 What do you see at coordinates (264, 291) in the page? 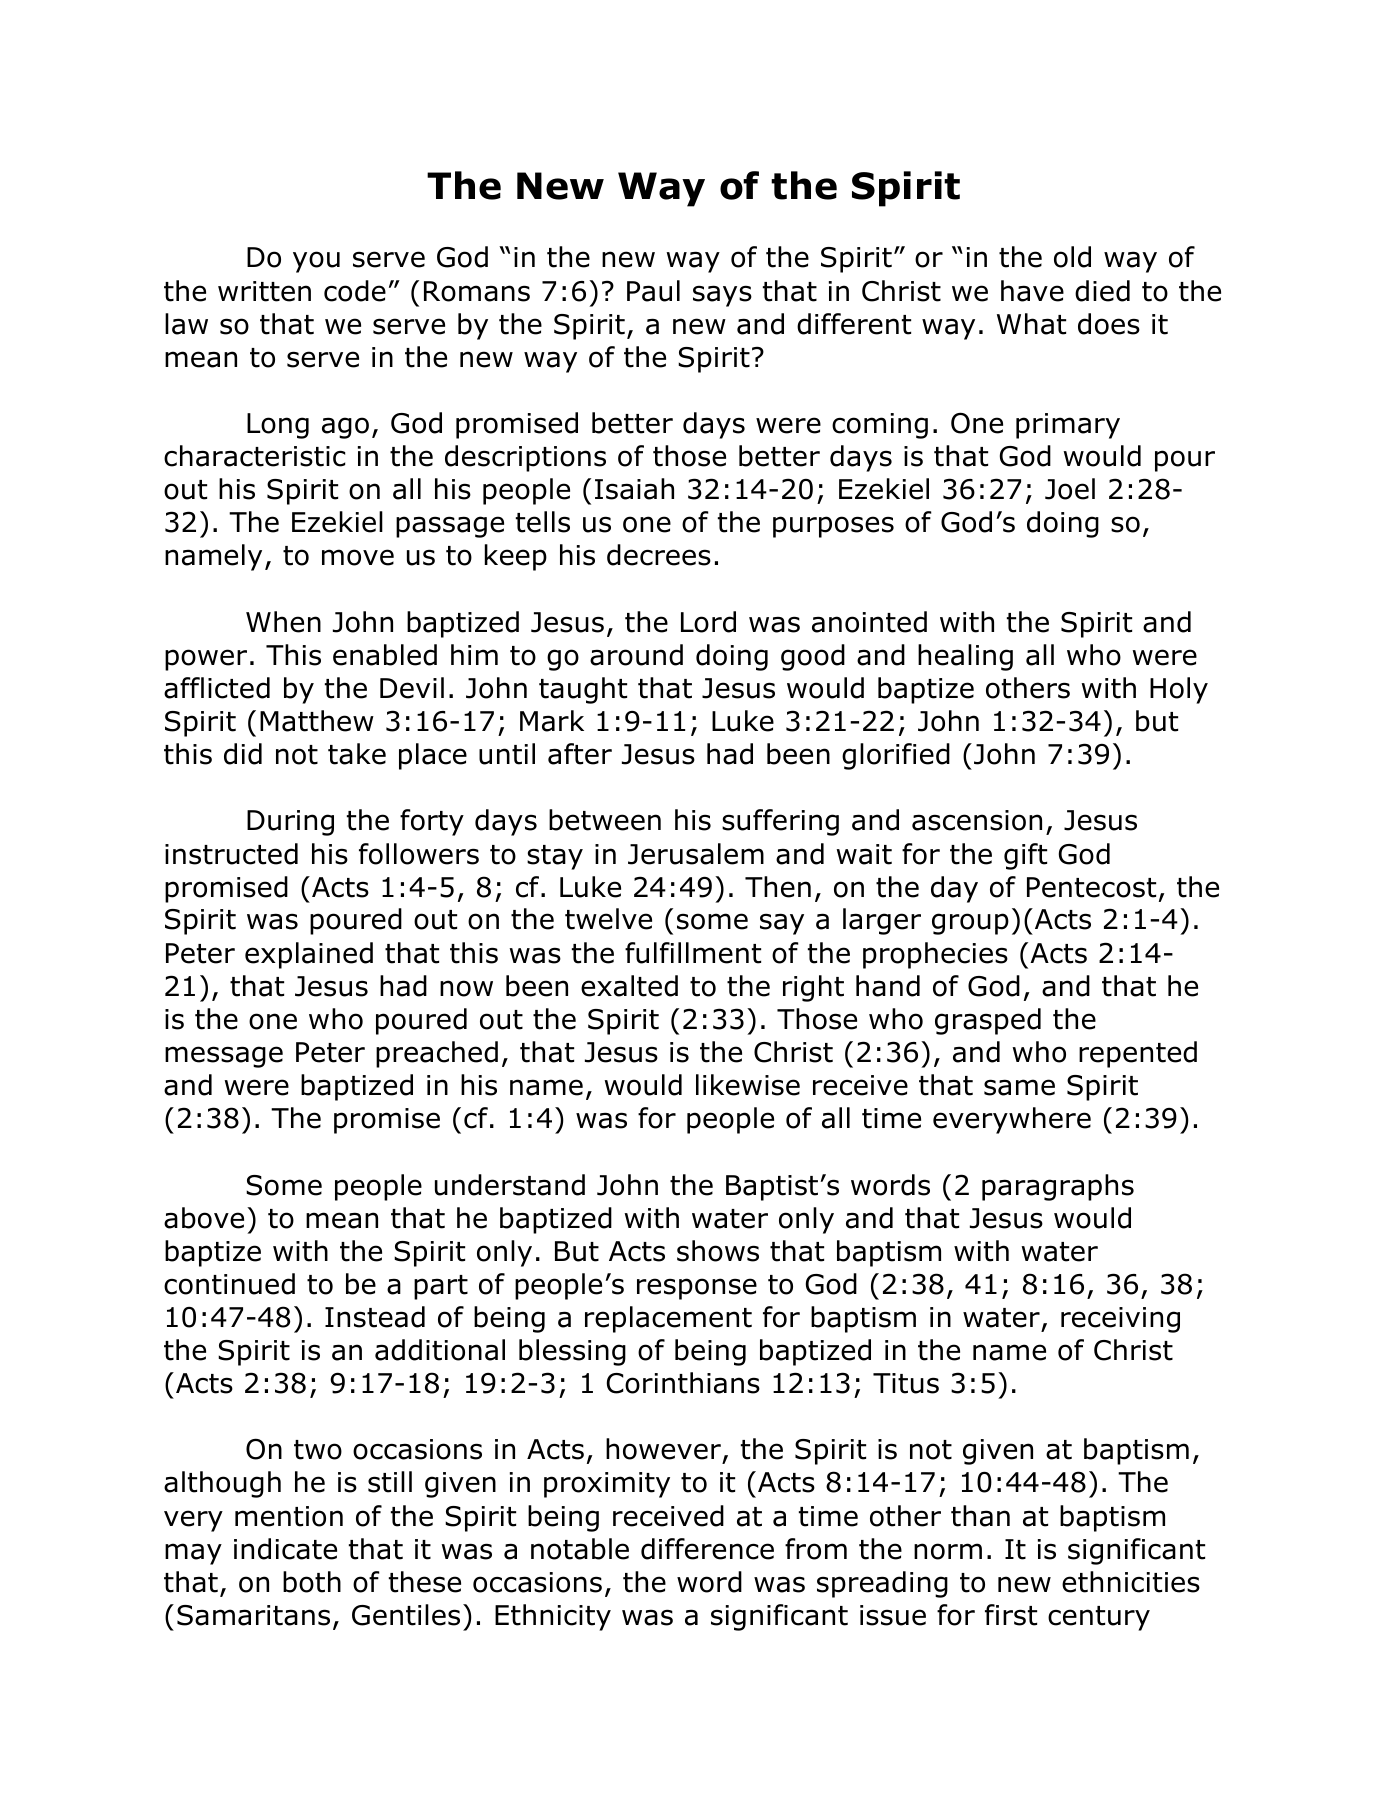
I see `written` at bounding box center [264, 291].
